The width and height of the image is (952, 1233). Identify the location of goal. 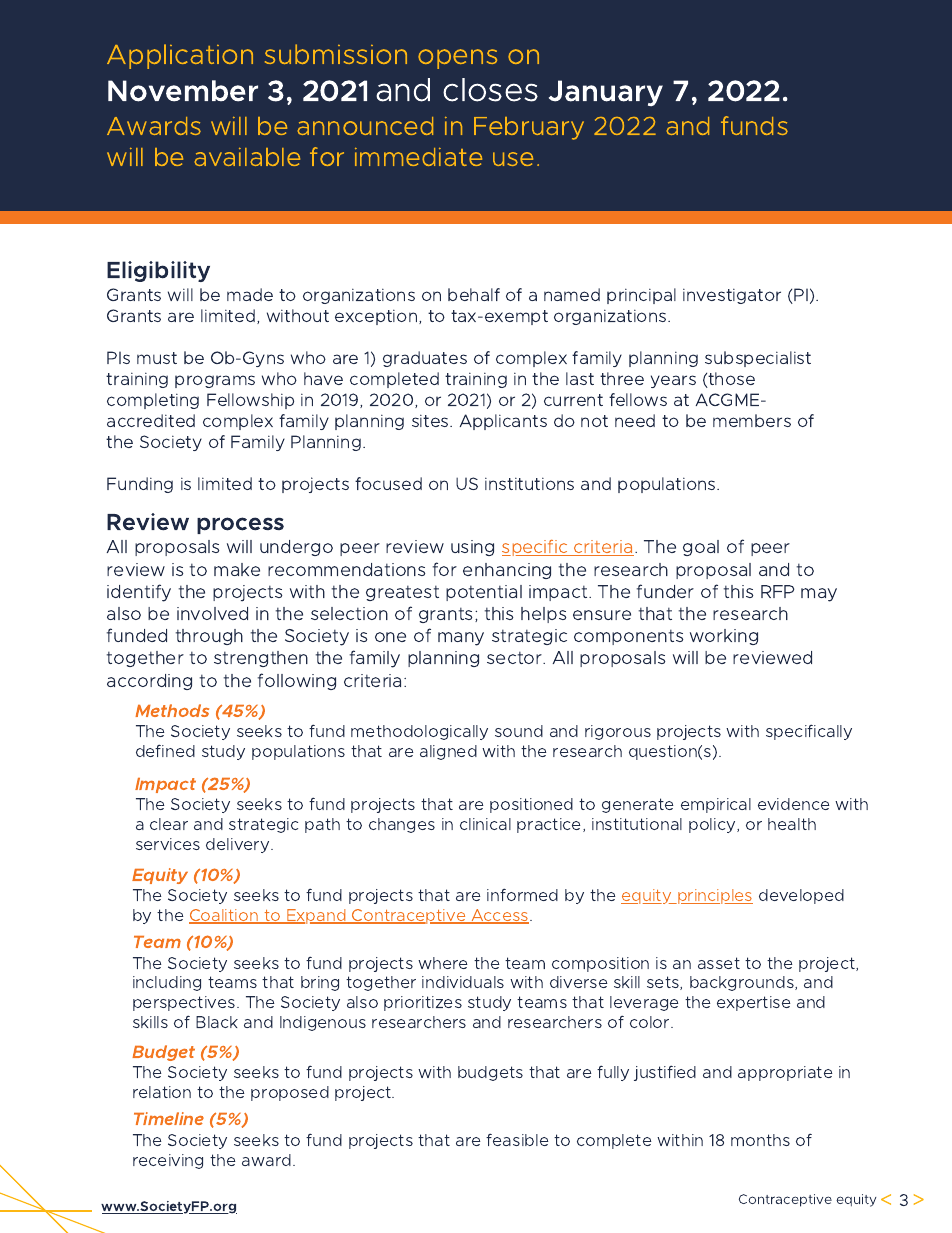
(701, 548).
